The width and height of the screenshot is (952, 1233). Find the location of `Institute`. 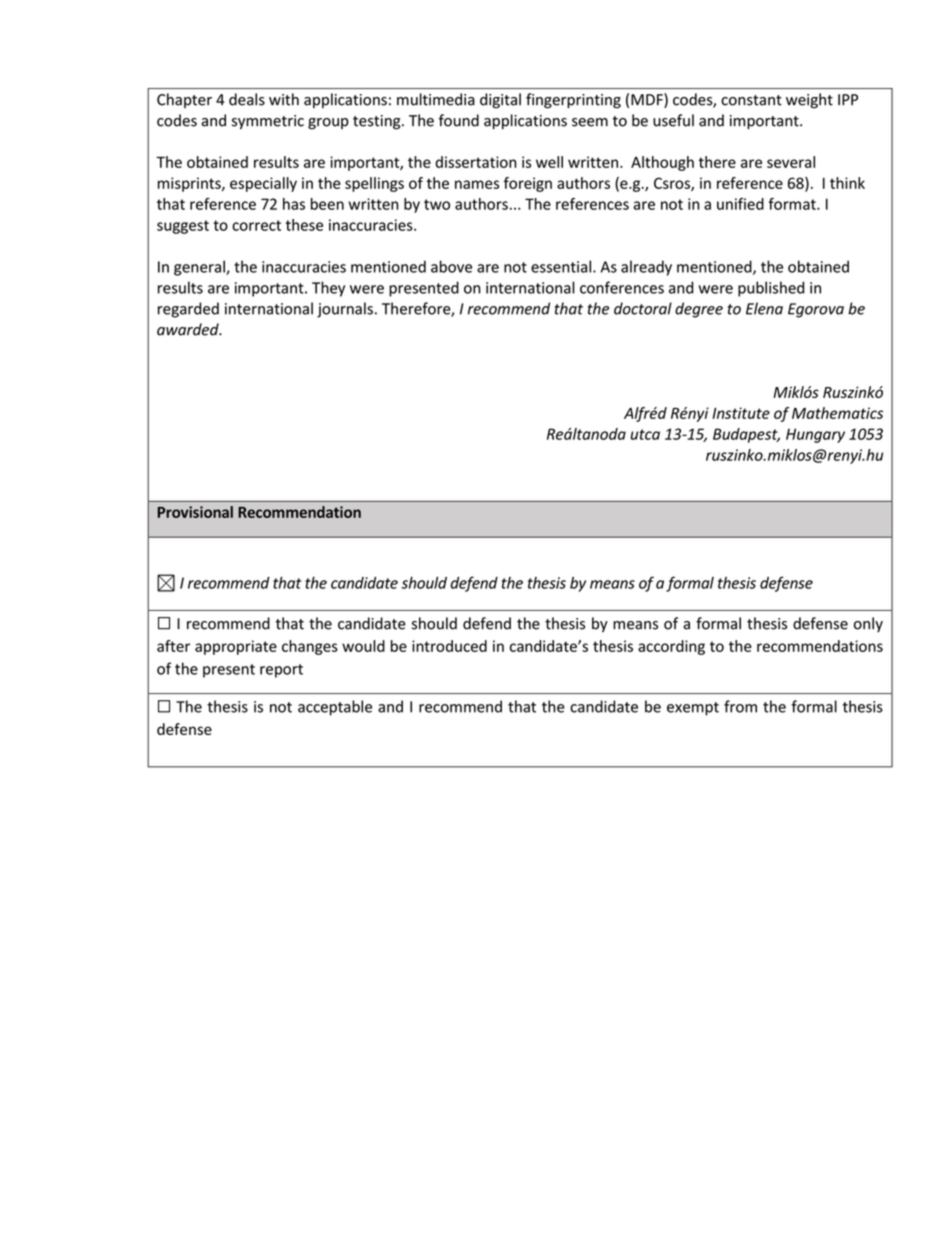

Institute is located at coordinates (741, 413).
